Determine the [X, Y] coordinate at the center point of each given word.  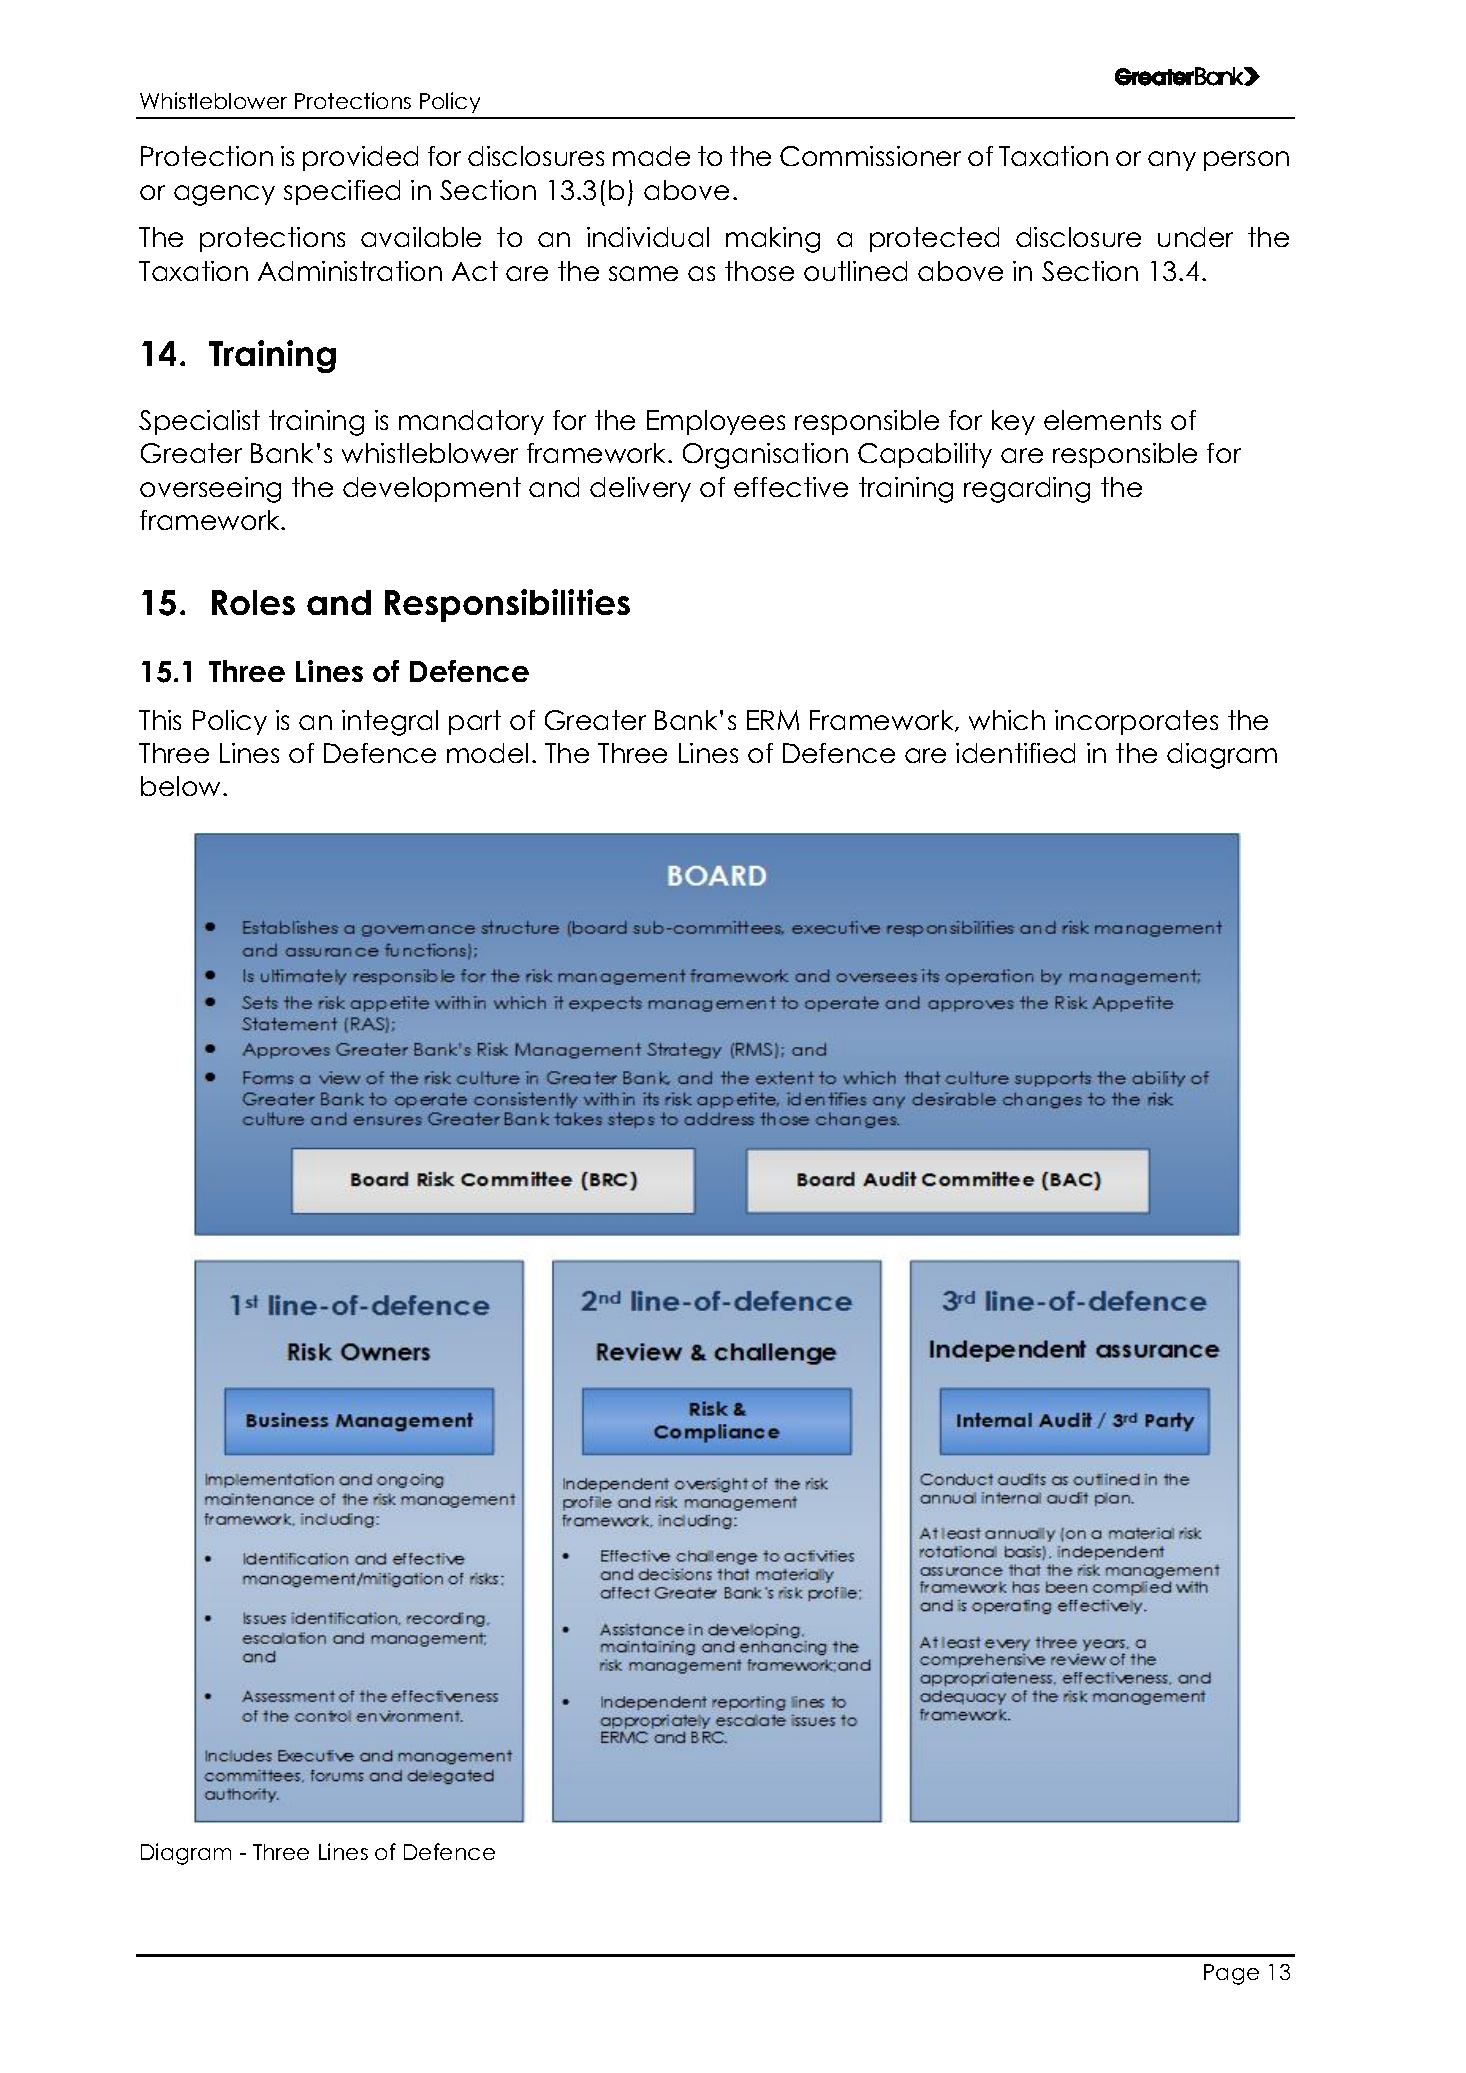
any [1172, 161]
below [182, 786]
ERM [773, 720]
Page [1231, 1974]
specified [342, 192]
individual [648, 237]
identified [1015, 753]
